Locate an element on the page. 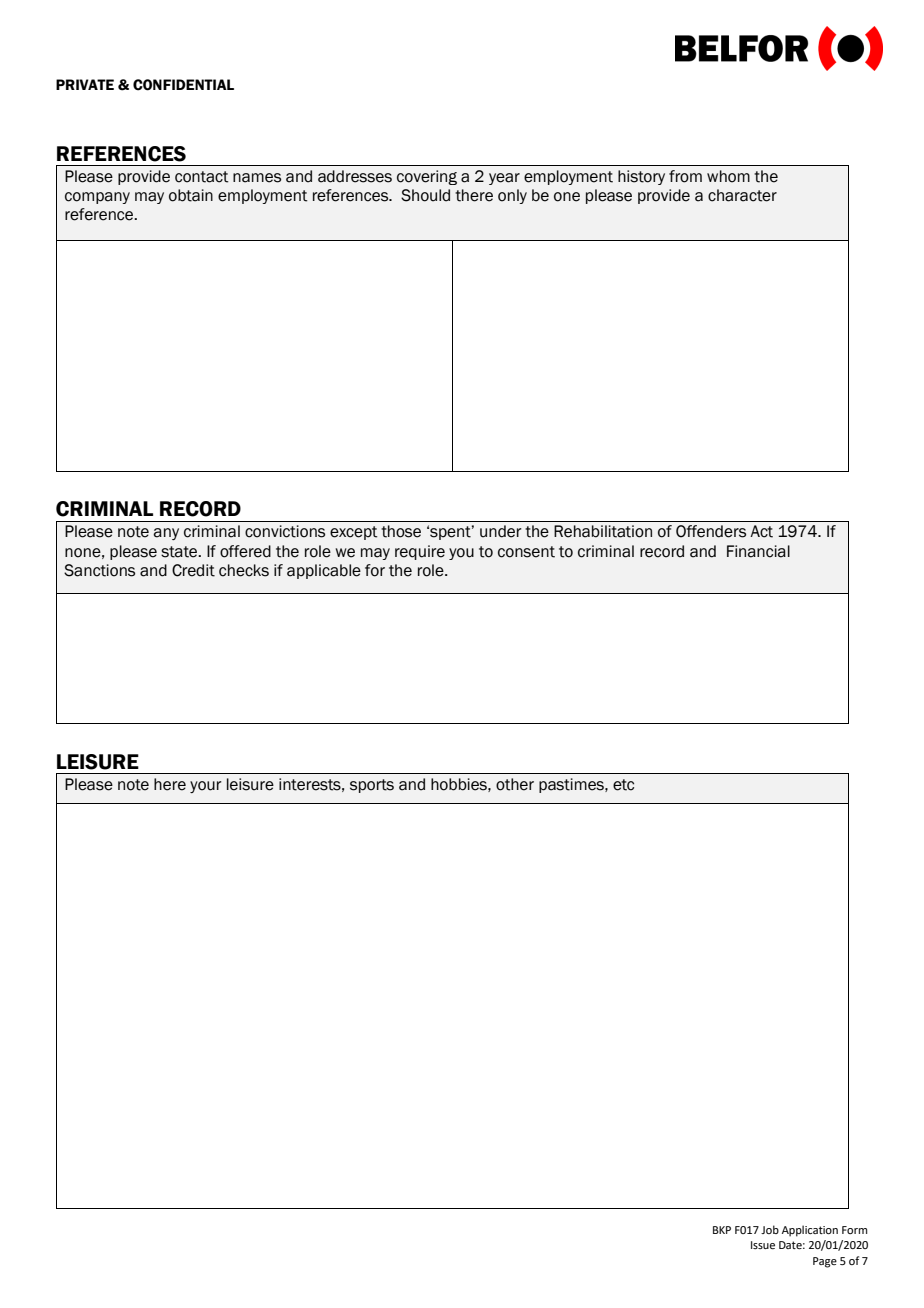 The width and height of the image is (924, 1308). state is located at coordinates (180, 552).
